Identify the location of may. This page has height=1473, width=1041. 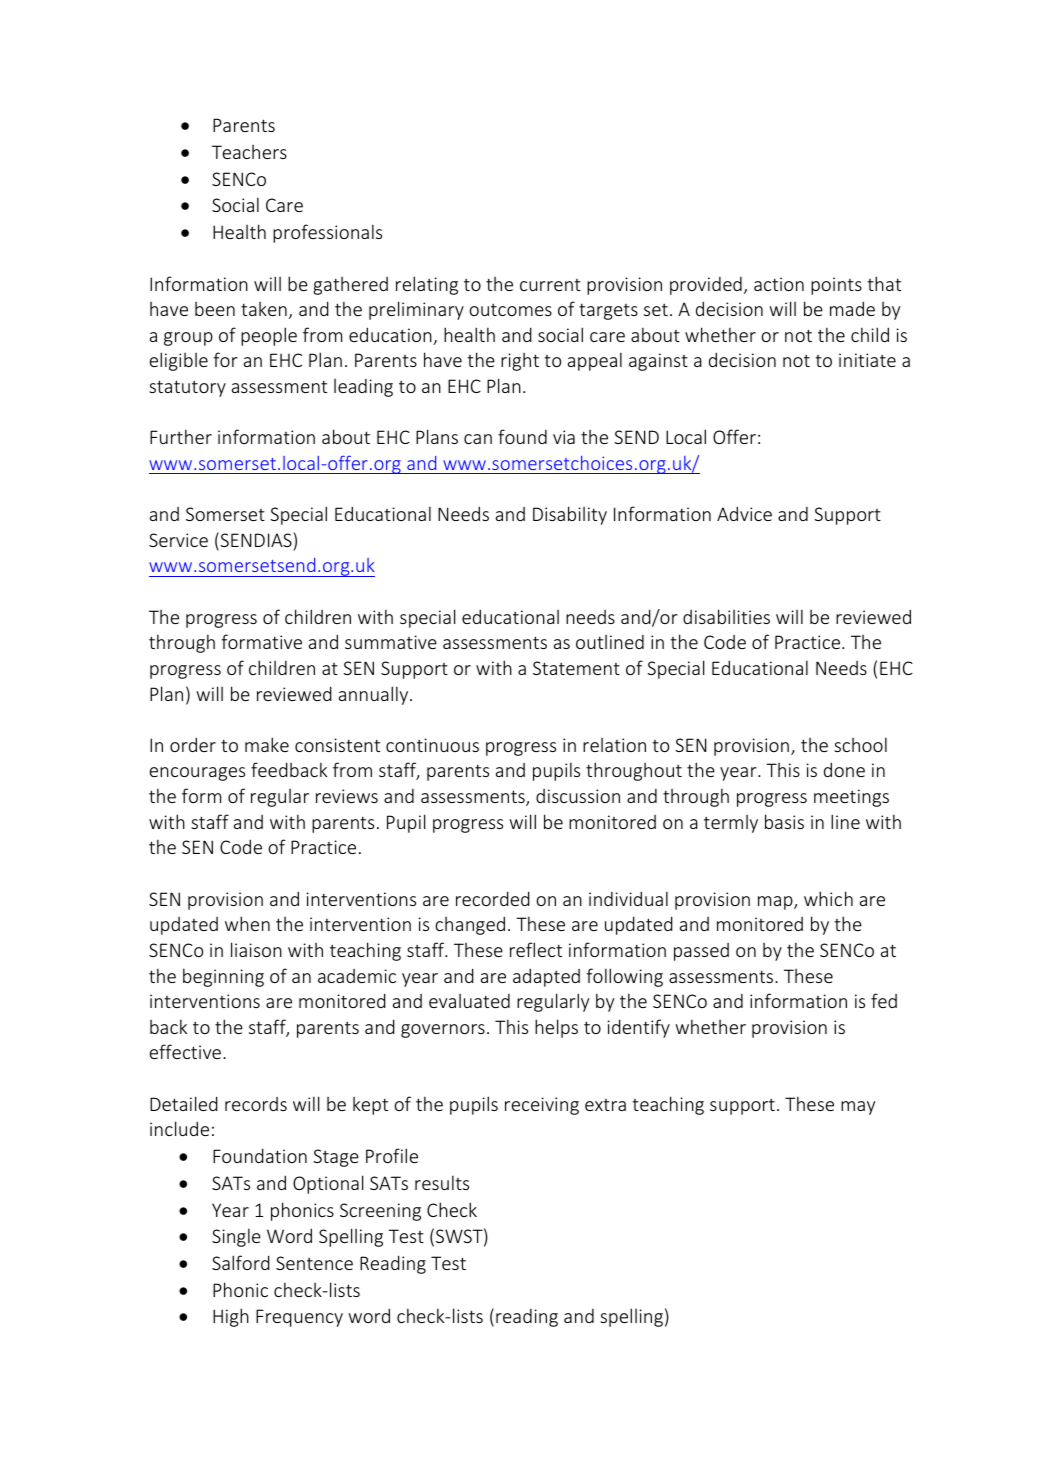
(858, 1108).
